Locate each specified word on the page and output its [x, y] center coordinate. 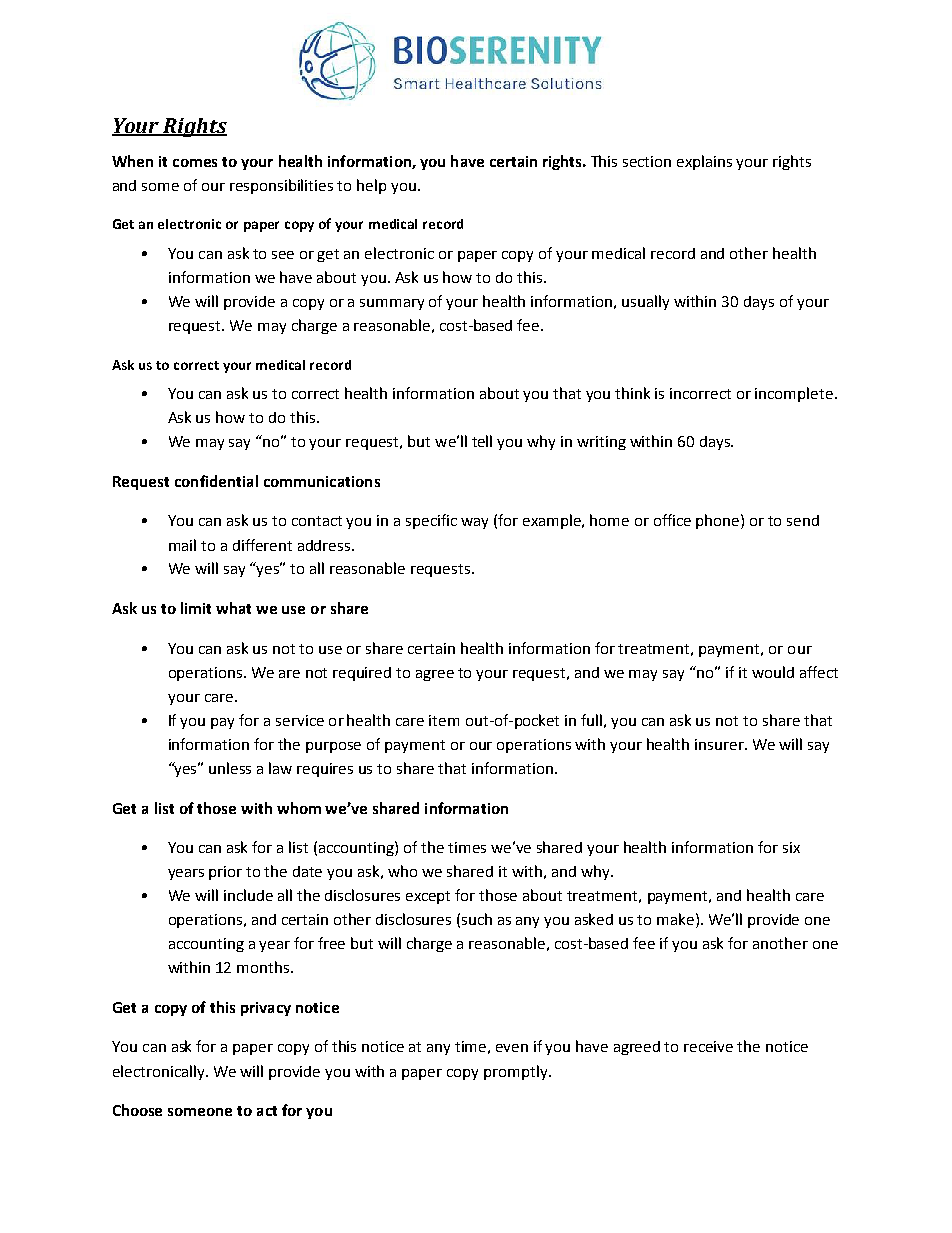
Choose [137, 1110]
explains [704, 162]
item [444, 720]
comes [195, 163]
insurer [720, 744]
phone [719, 521]
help [371, 186]
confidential [216, 481]
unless [230, 768]
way [474, 523]
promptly [517, 1072]
